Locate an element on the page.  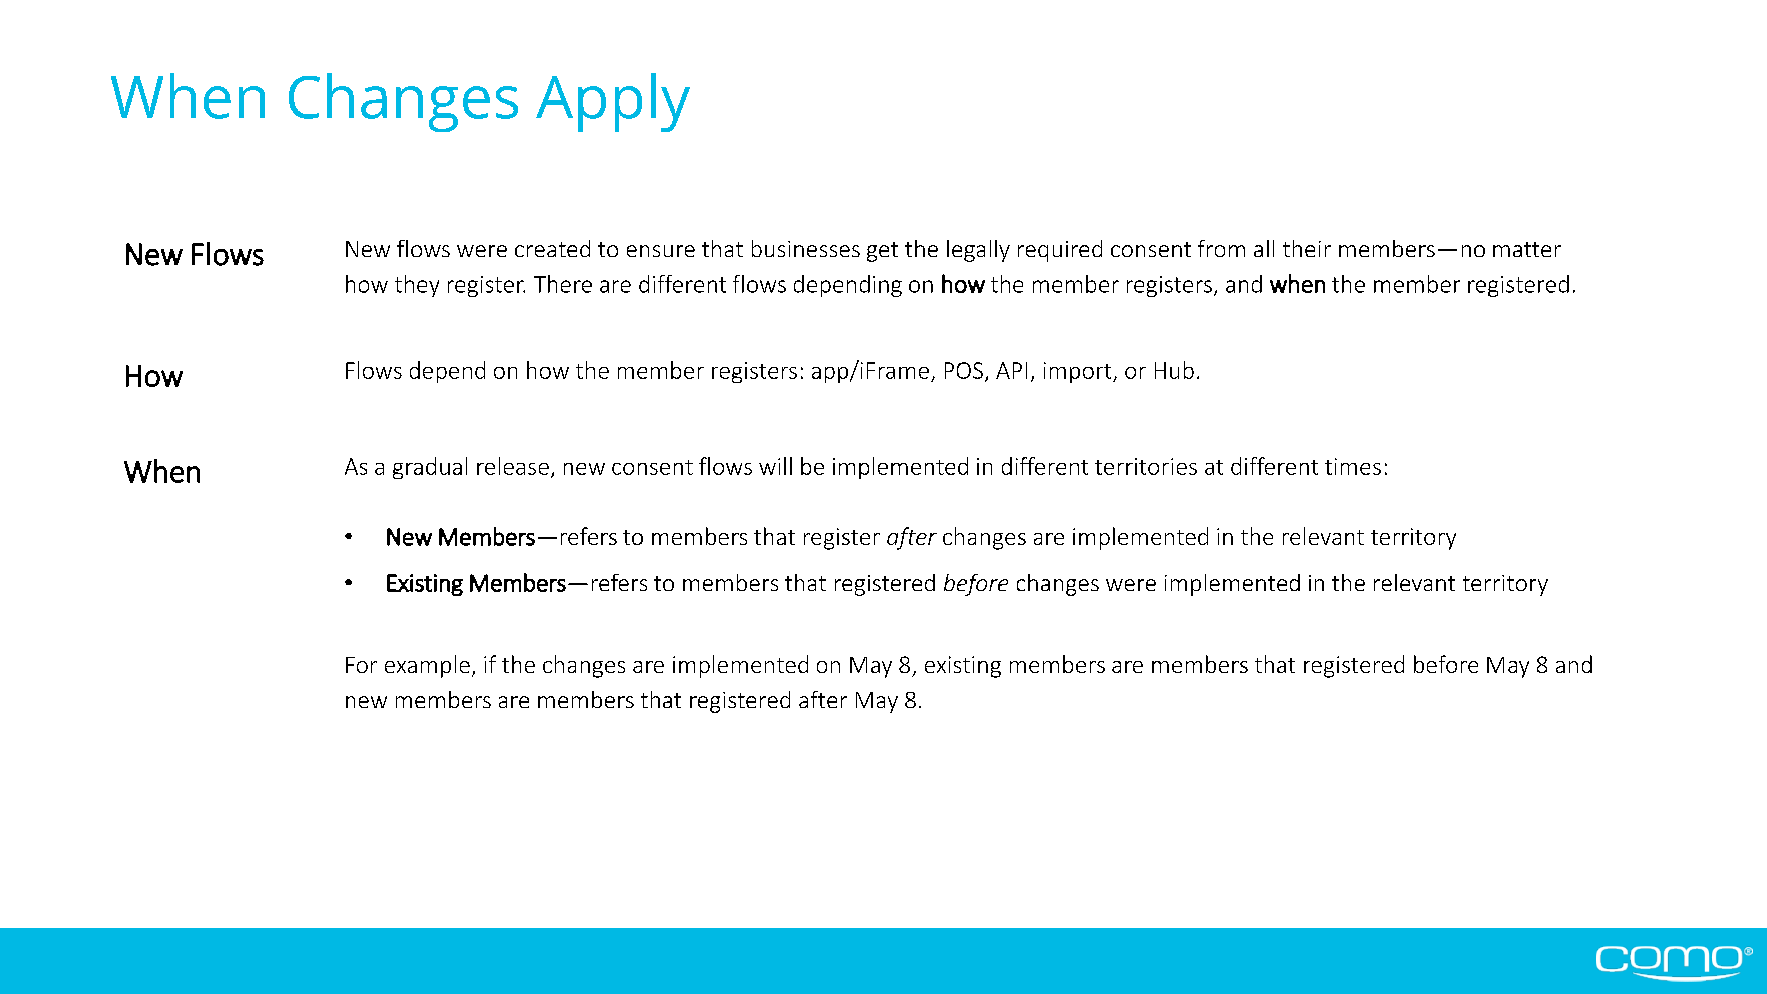
POS is located at coordinates (964, 370).
